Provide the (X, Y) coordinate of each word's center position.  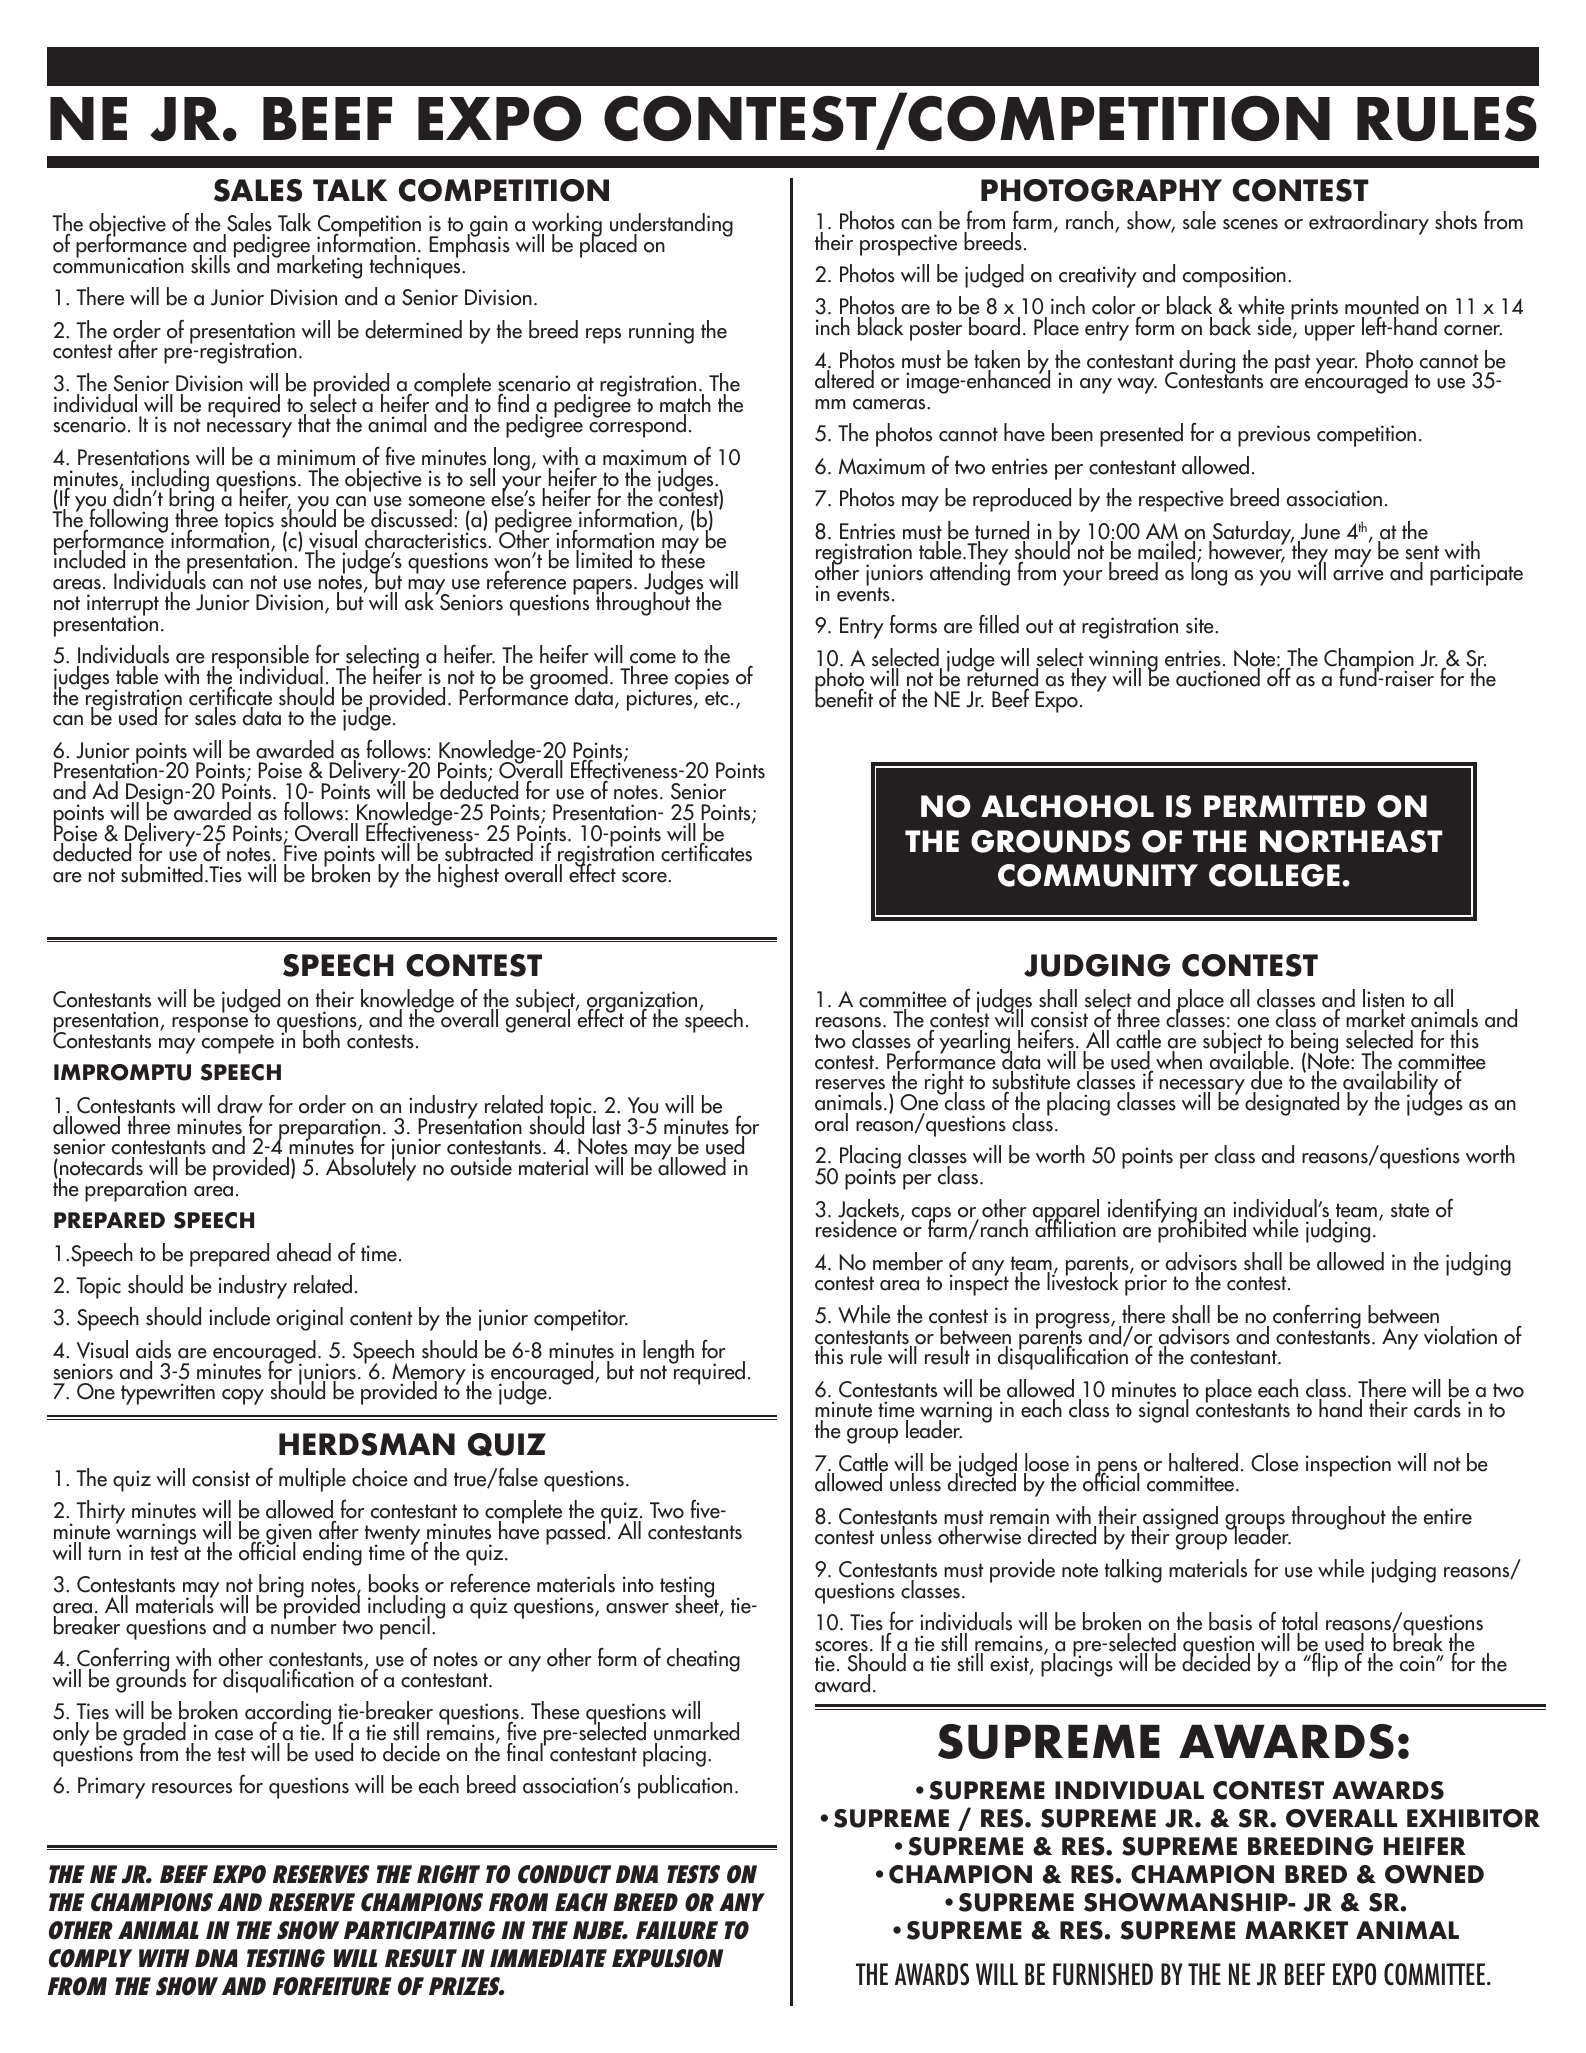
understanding (671, 226)
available (1249, 1060)
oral (831, 1122)
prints (1314, 309)
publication (685, 1787)
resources (192, 1788)
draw (240, 1104)
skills (210, 264)
